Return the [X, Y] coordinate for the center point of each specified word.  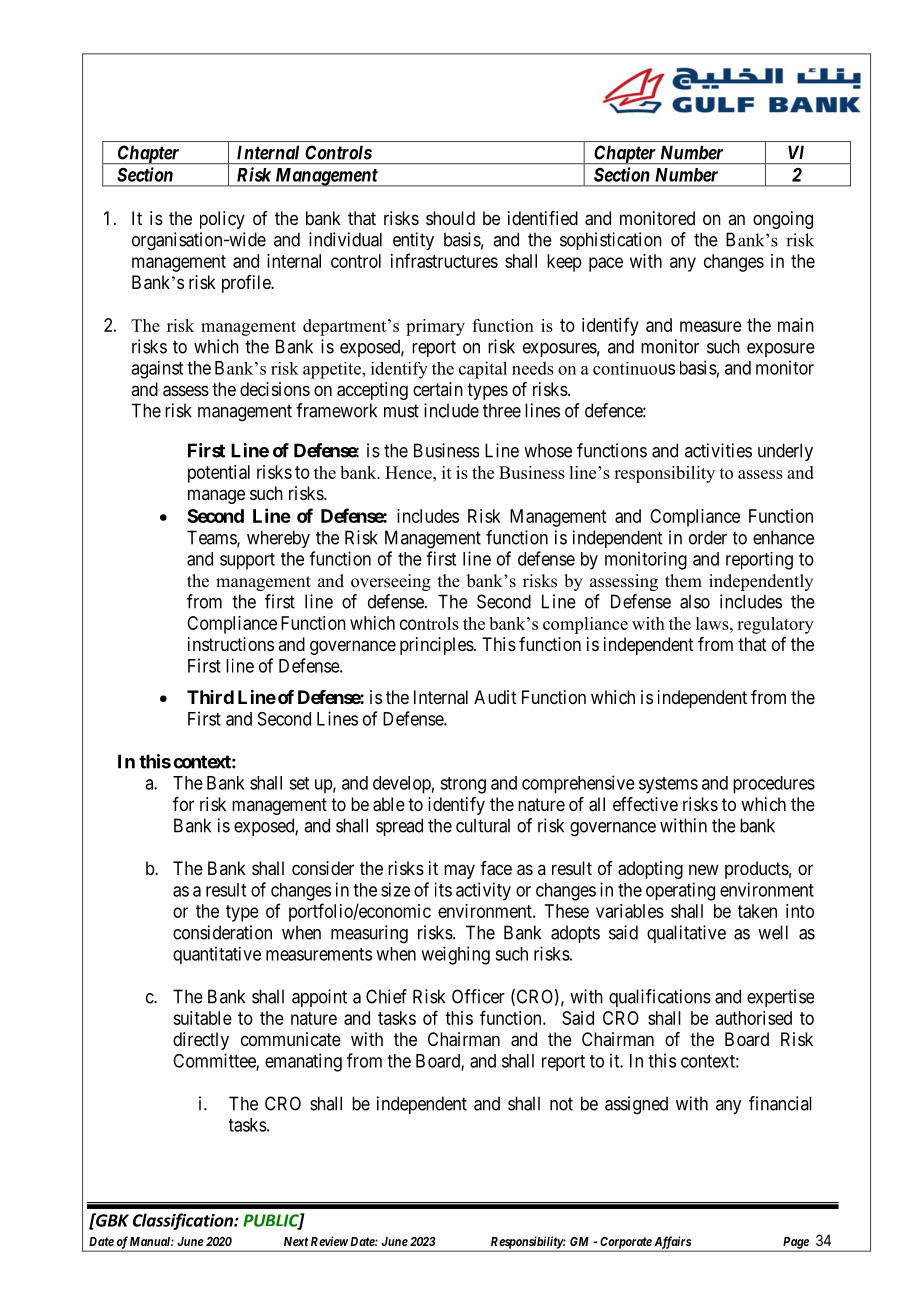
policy [222, 220]
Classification [184, 1221]
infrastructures [444, 260]
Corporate [625, 1244]
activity [483, 891]
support [247, 561]
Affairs [672, 1243]
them [683, 581]
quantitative [217, 955]
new [704, 869]
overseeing [391, 582]
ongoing [783, 220]
